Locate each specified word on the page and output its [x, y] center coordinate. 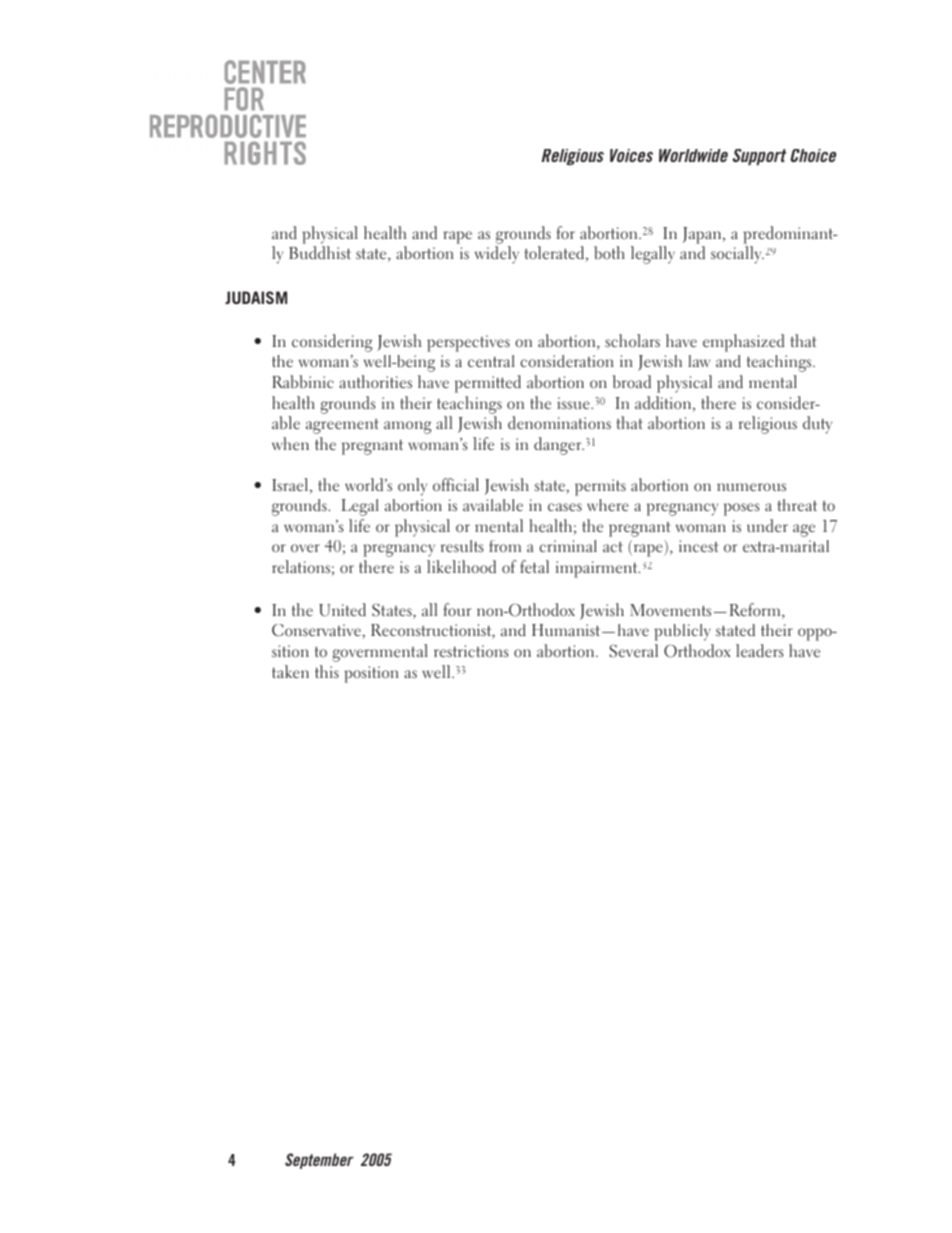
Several [634, 651]
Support [759, 157]
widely [497, 255]
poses [741, 509]
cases [565, 507]
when [290, 444]
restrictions [471, 651]
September [319, 1161]
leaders [759, 651]
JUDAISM [256, 297]
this [327, 671]
